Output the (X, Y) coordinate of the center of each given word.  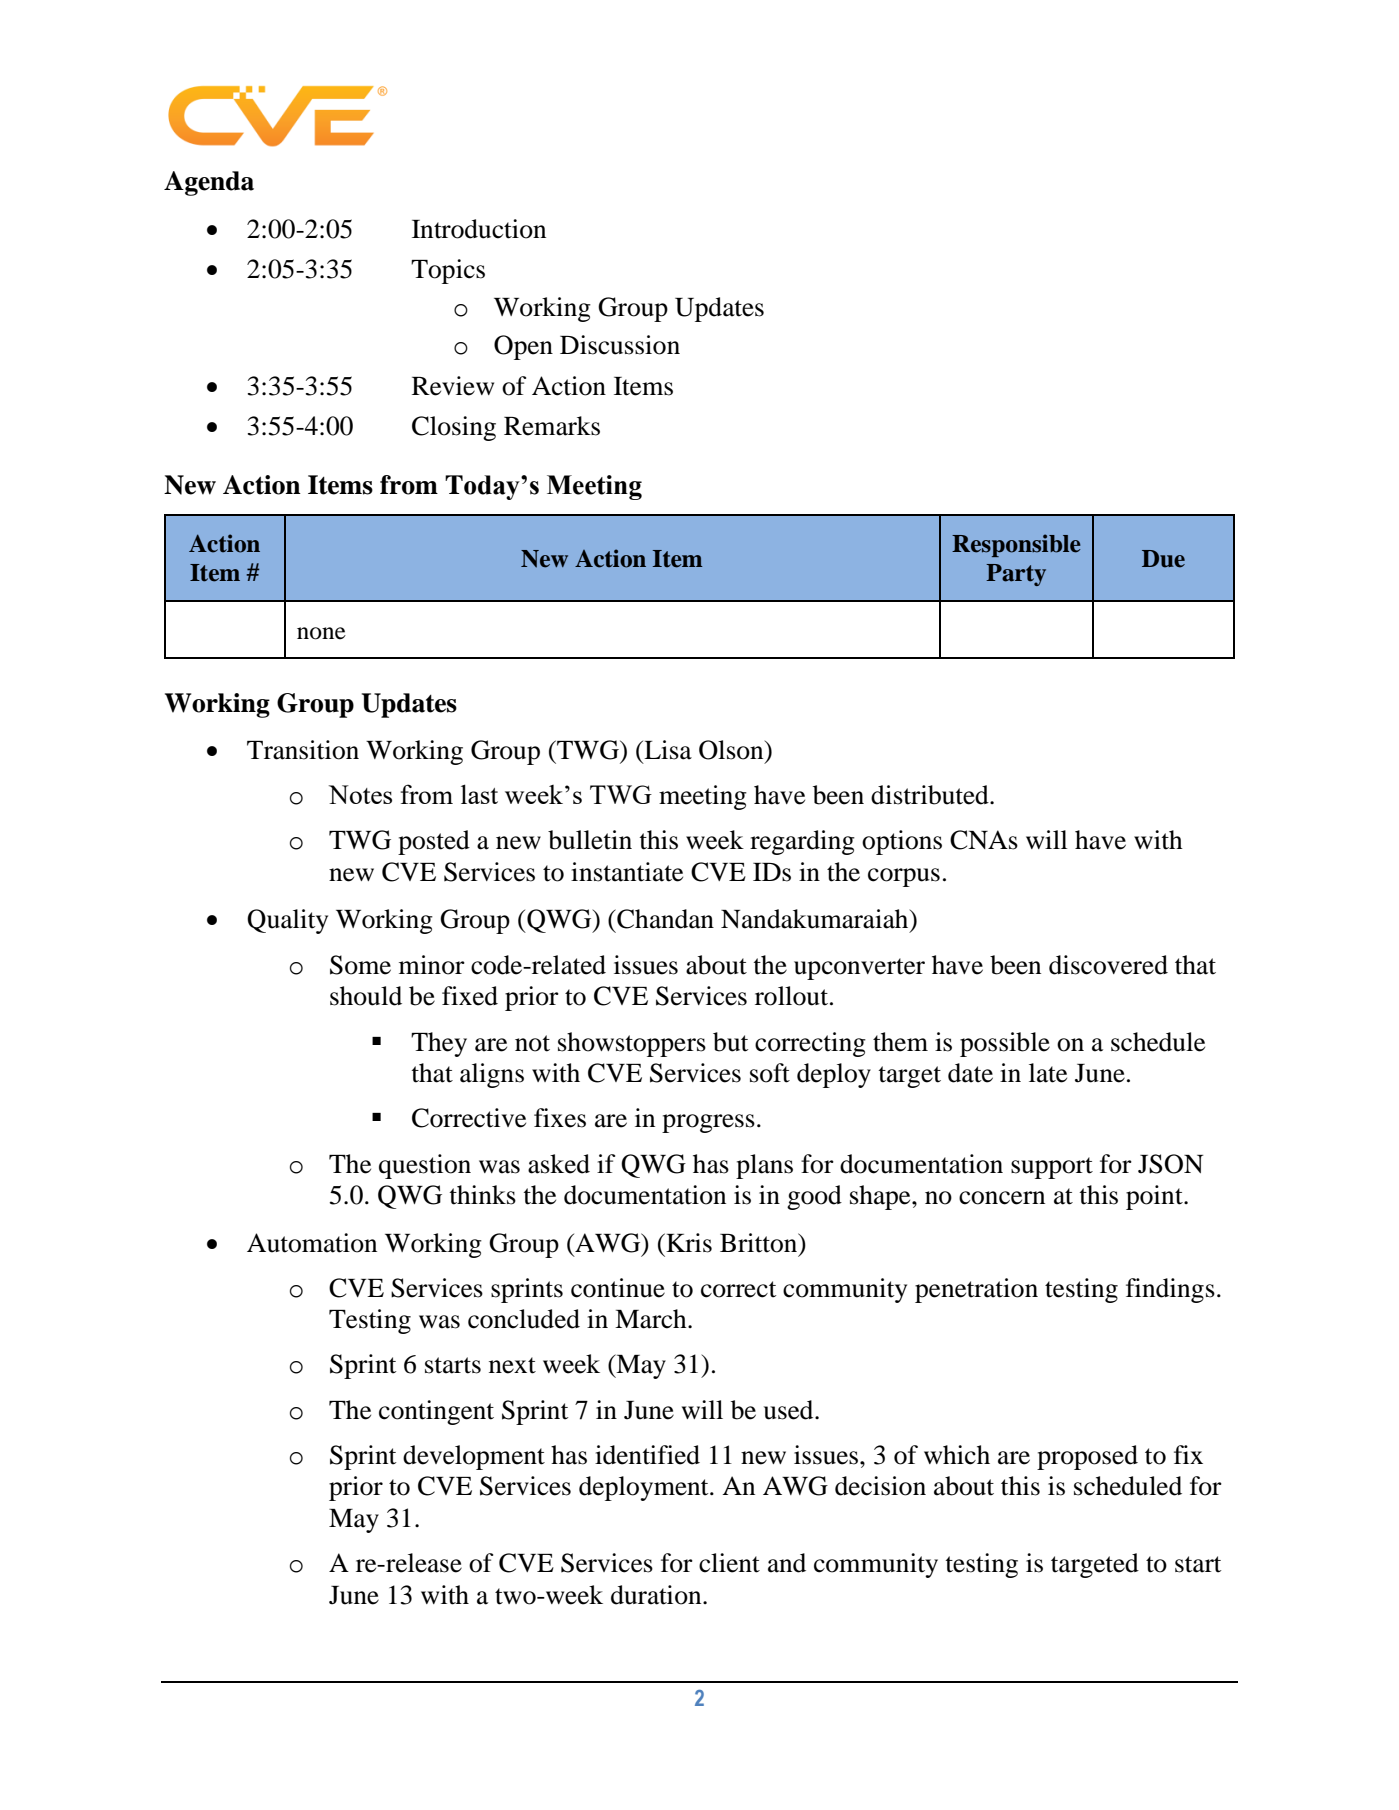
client (729, 1563)
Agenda (209, 183)
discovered (1108, 965)
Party (1016, 575)
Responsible (1016, 545)
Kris (688, 1243)
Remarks (552, 426)
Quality (287, 921)
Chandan (664, 919)
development (474, 1457)
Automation (312, 1243)
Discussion (620, 345)
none (321, 633)
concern (1002, 1198)
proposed (1087, 1457)
